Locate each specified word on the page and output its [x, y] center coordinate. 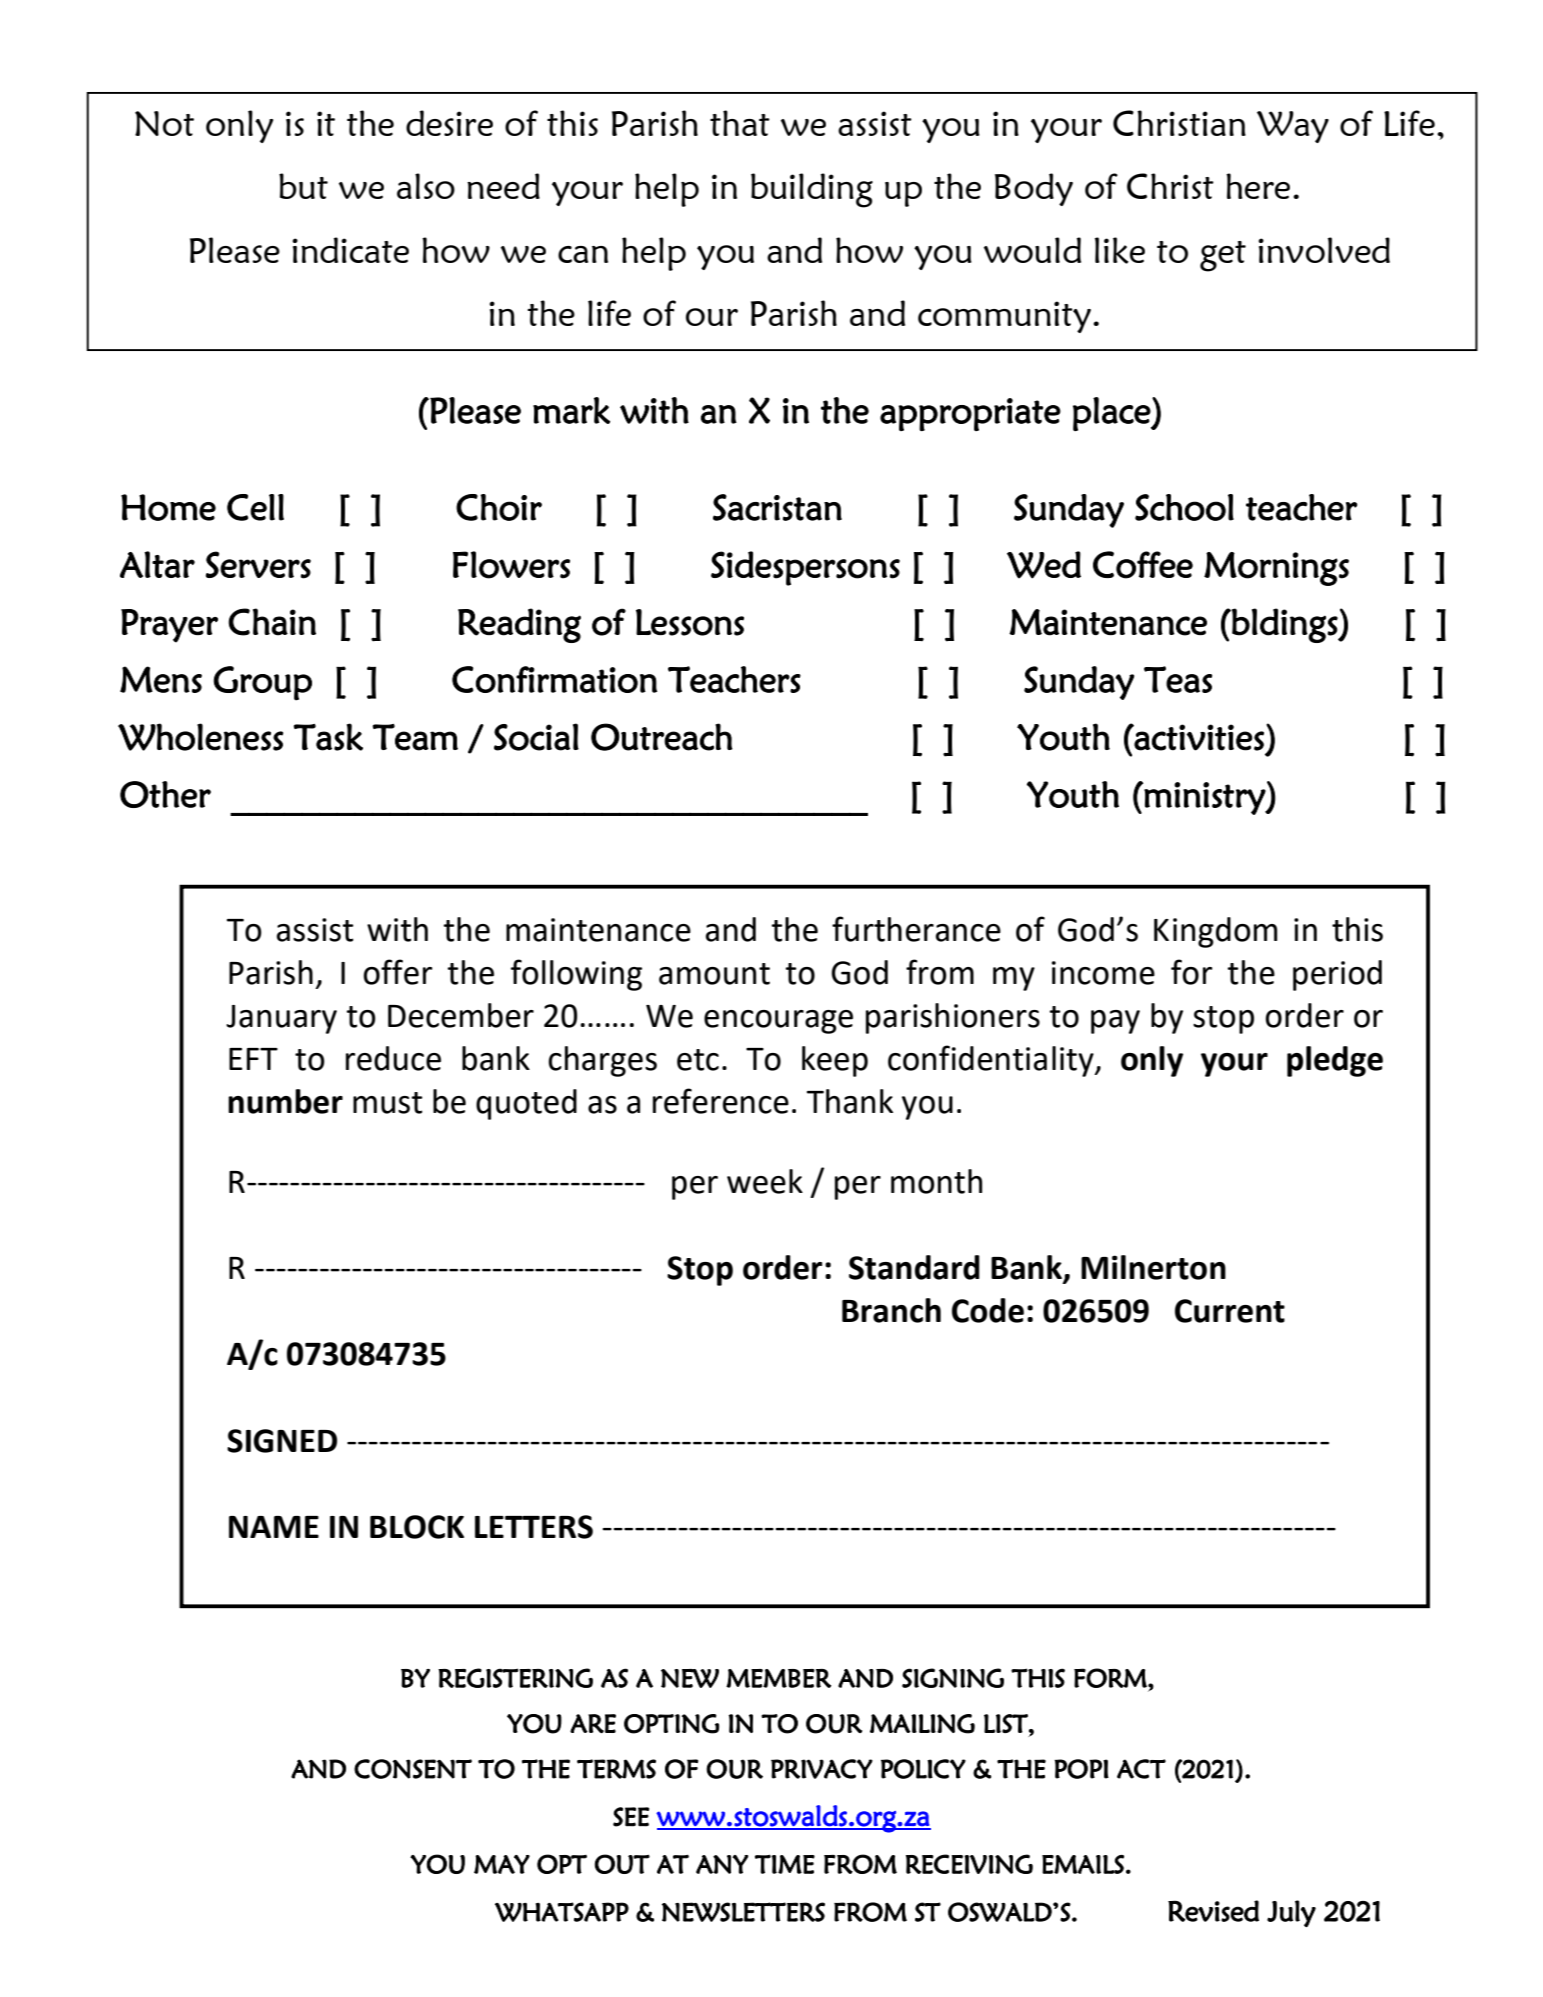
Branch [891, 1310]
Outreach [662, 737]
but [303, 186]
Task [328, 737]
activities [1198, 737]
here [1258, 186]
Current [1230, 1311]
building [812, 190]
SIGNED [282, 1441]
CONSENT [413, 1769]
